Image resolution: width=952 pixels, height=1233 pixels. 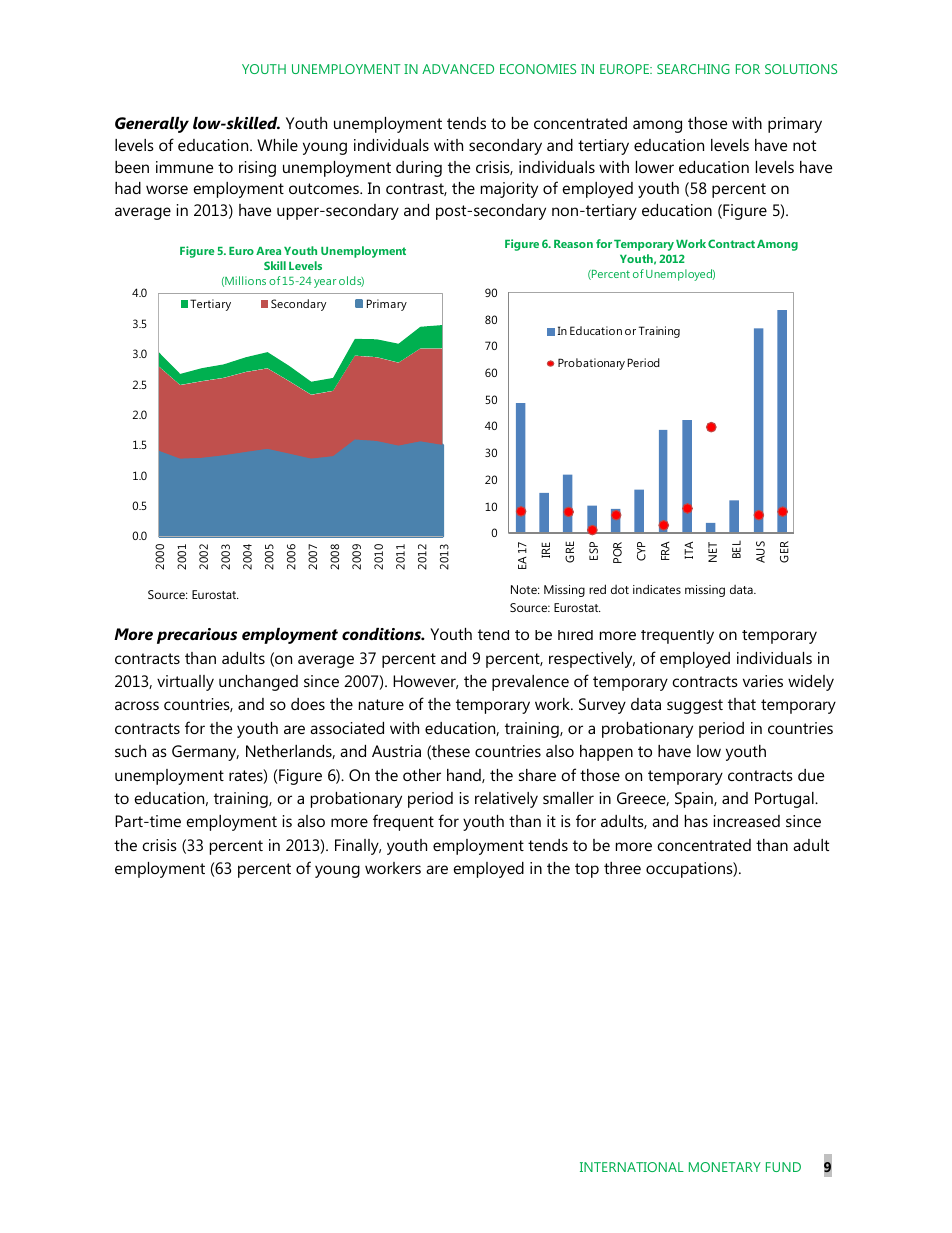 What do you see at coordinates (693, 69) in the page?
I see `SEARCHING` at bounding box center [693, 69].
